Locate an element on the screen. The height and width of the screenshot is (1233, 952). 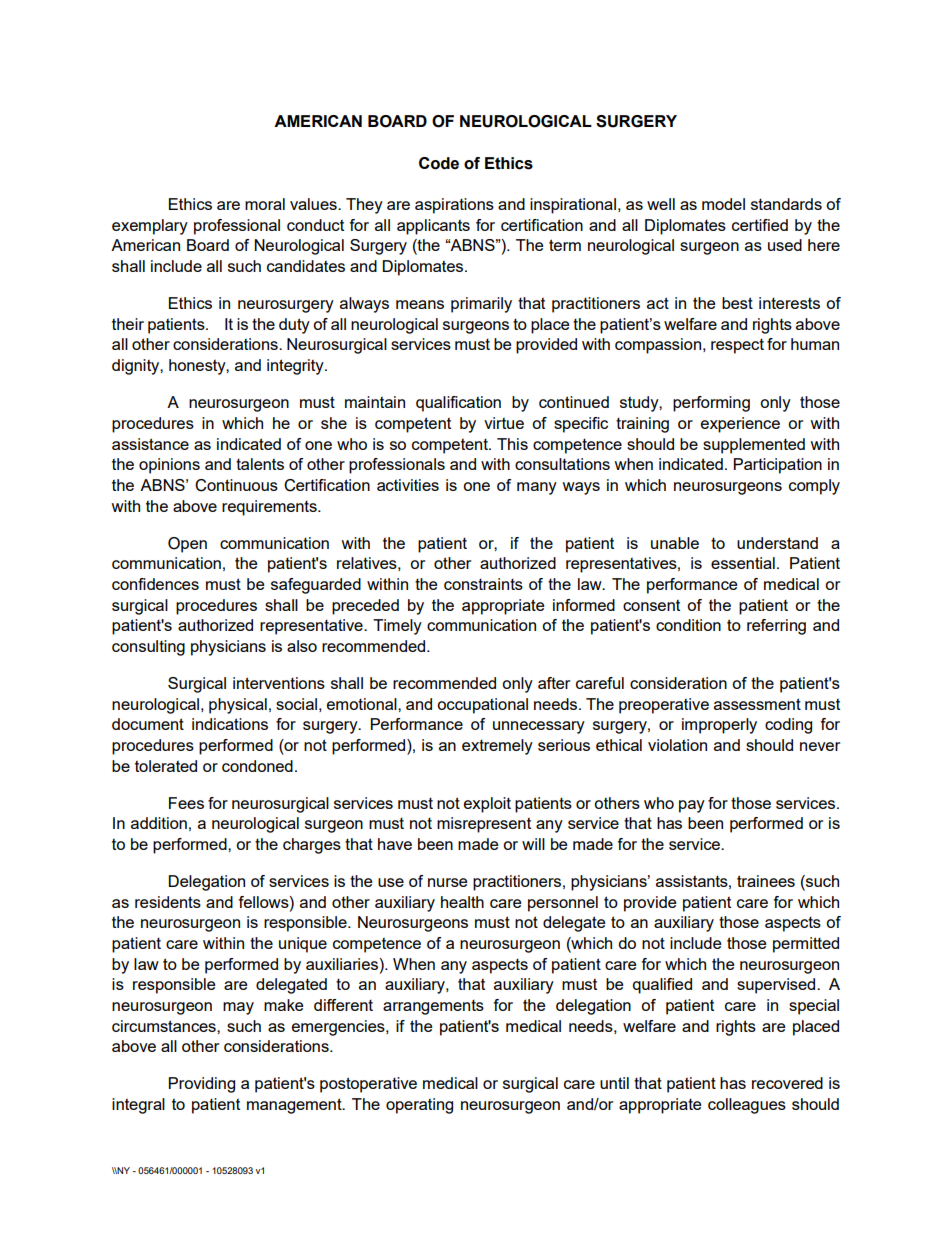
operating is located at coordinates (419, 1106).
